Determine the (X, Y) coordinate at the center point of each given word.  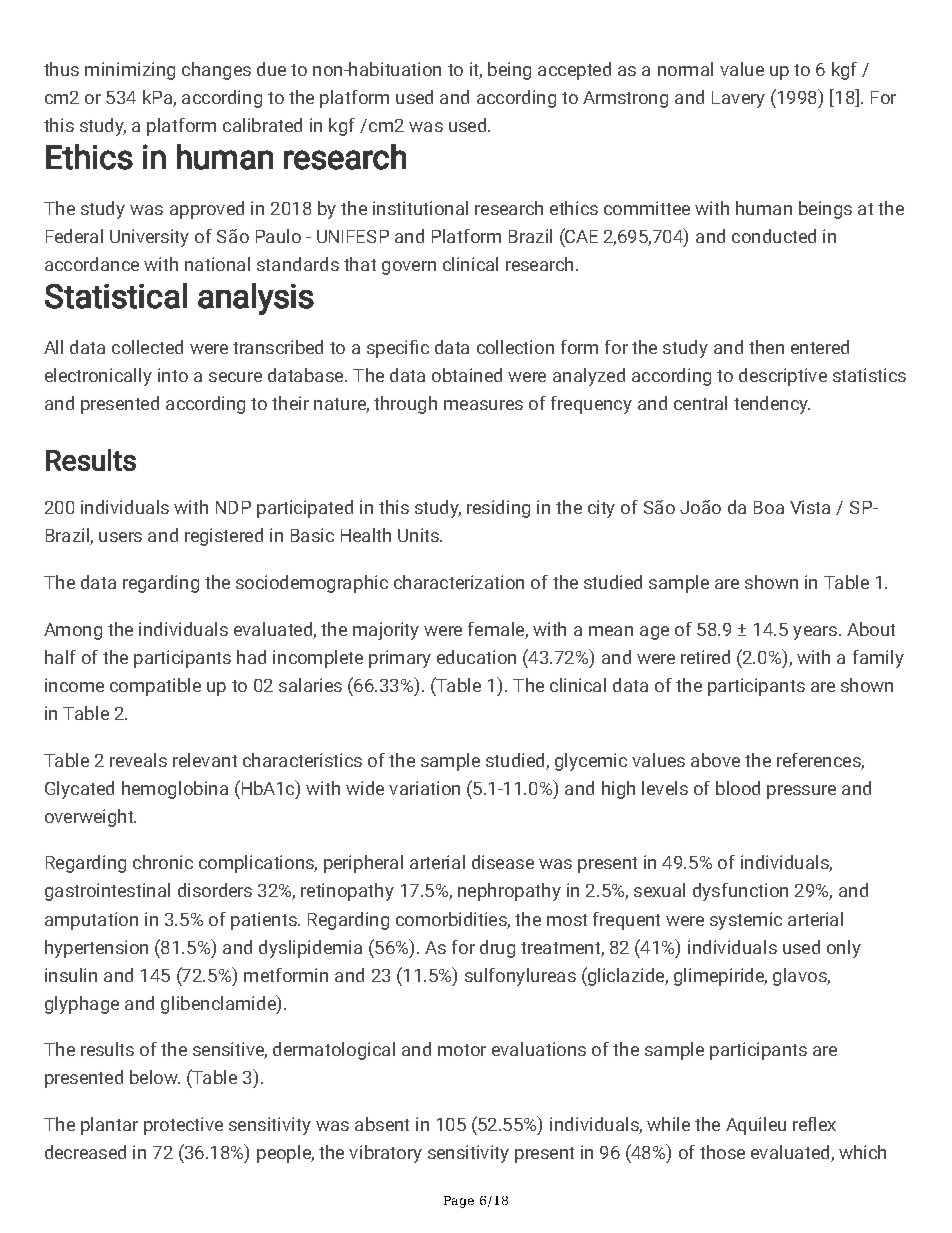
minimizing (130, 71)
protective (183, 1126)
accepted (574, 71)
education (476, 657)
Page (459, 1202)
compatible (155, 687)
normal (685, 69)
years (815, 633)
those (722, 1152)
